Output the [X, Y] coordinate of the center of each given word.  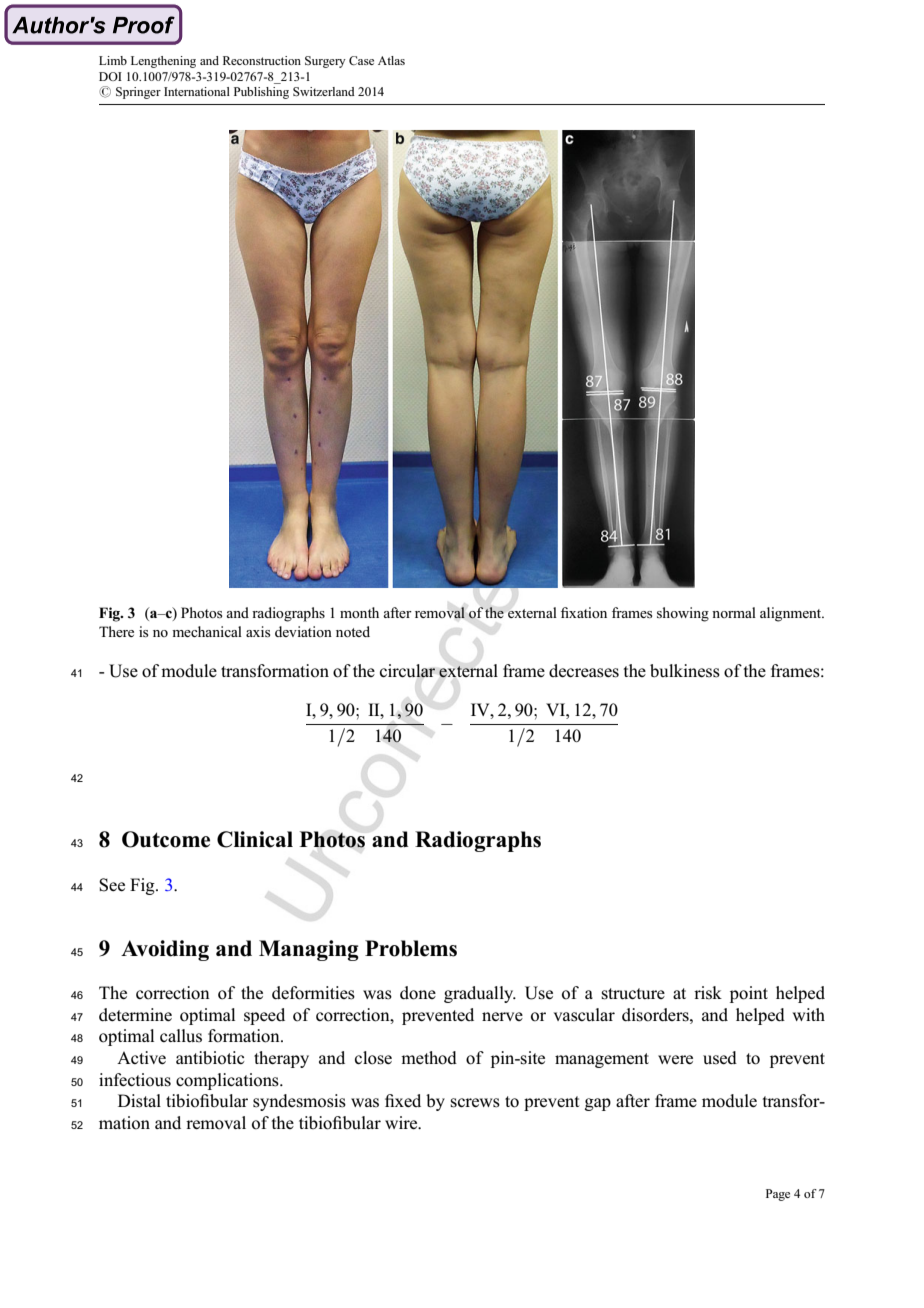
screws [475, 1103]
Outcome [166, 839]
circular [407, 671]
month [359, 612]
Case [361, 60]
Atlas [391, 60]
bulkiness [685, 671]
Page [778, 1195]
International [197, 91]
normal [734, 612]
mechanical [207, 631]
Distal [139, 1101]
